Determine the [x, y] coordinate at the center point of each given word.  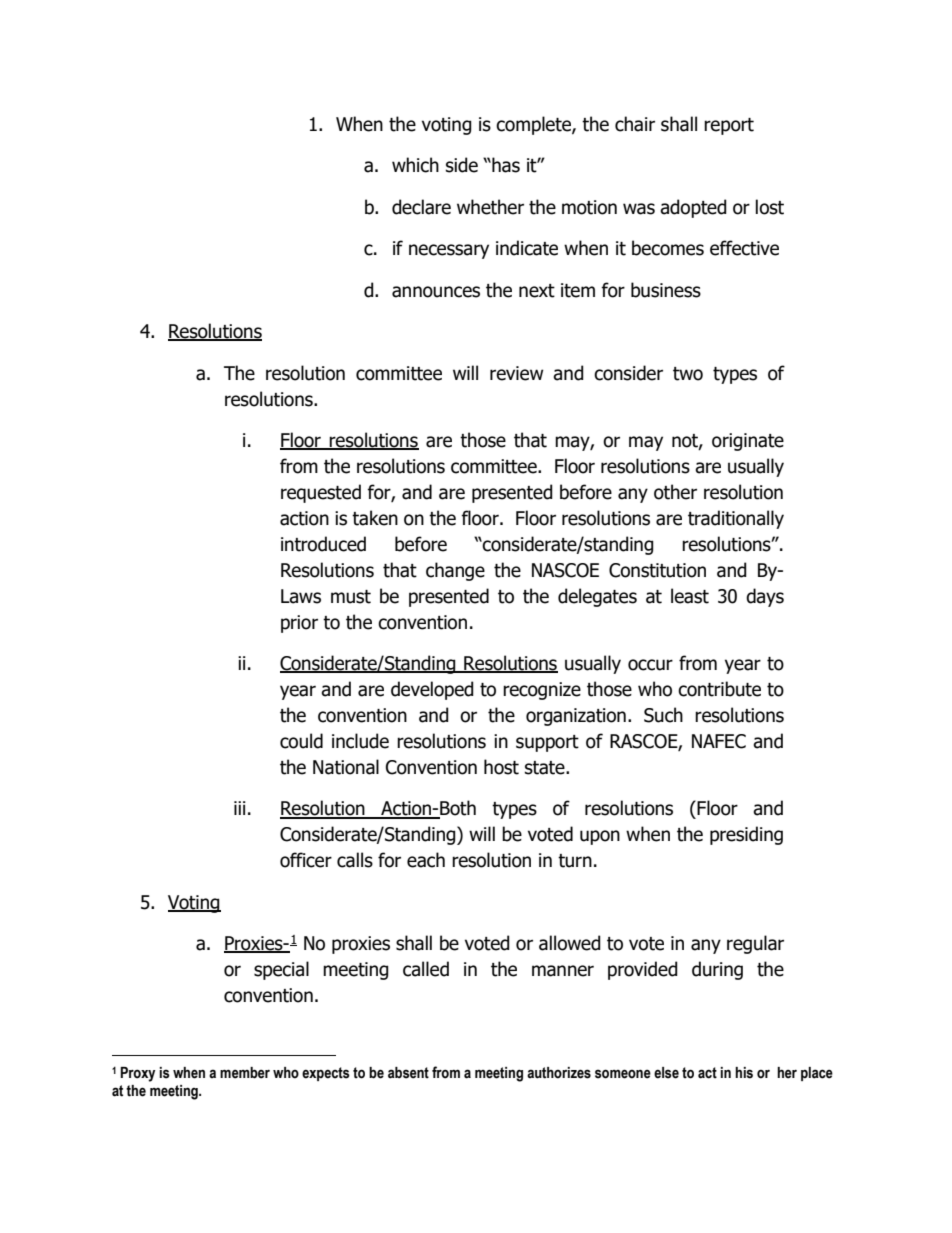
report [729, 126]
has [505, 165]
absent [408, 1073]
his [744, 1073]
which [415, 165]
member [245, 1073]
